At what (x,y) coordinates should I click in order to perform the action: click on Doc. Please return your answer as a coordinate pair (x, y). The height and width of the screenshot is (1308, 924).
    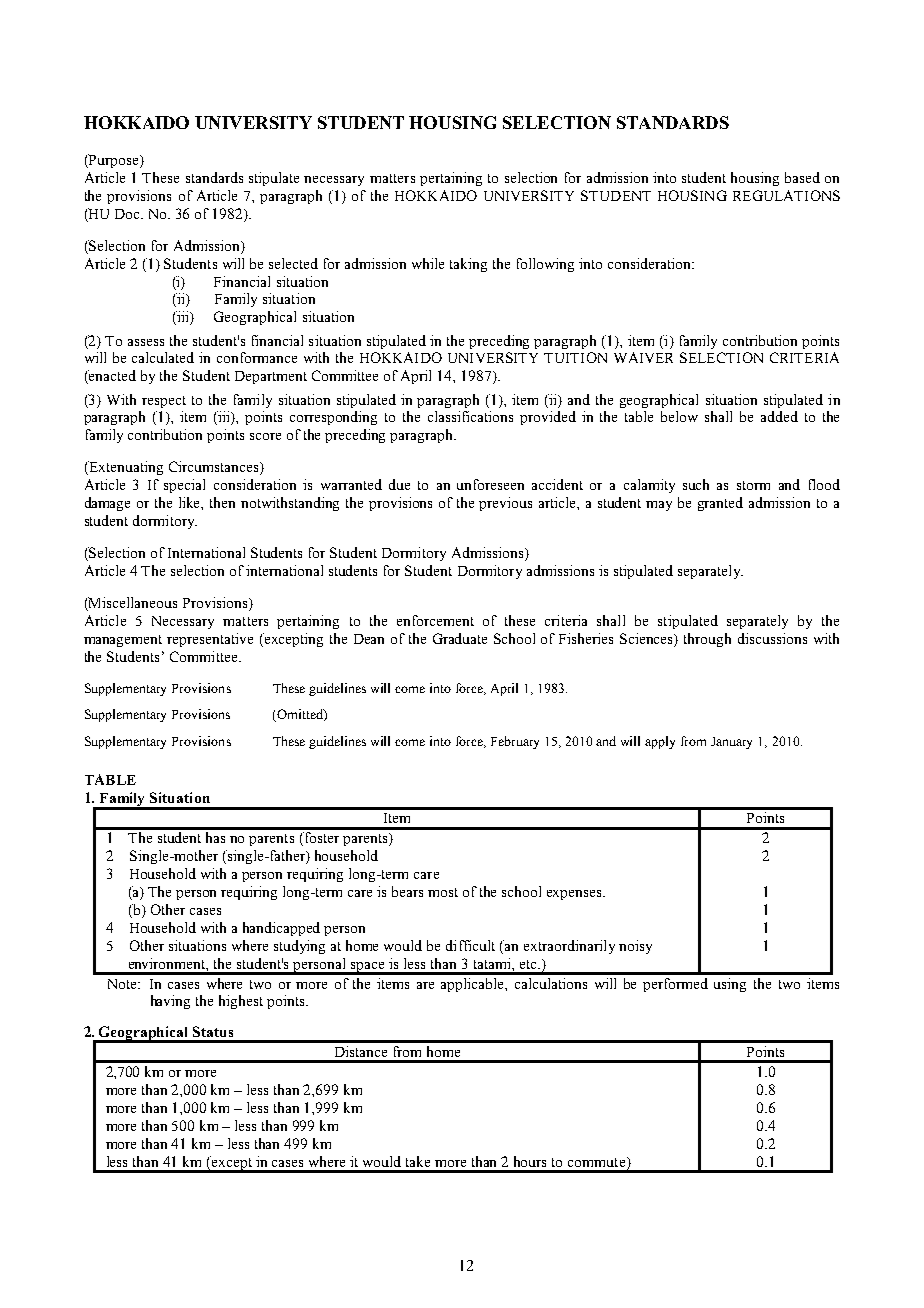
    Looking at the image, I should click on (129, 214).
